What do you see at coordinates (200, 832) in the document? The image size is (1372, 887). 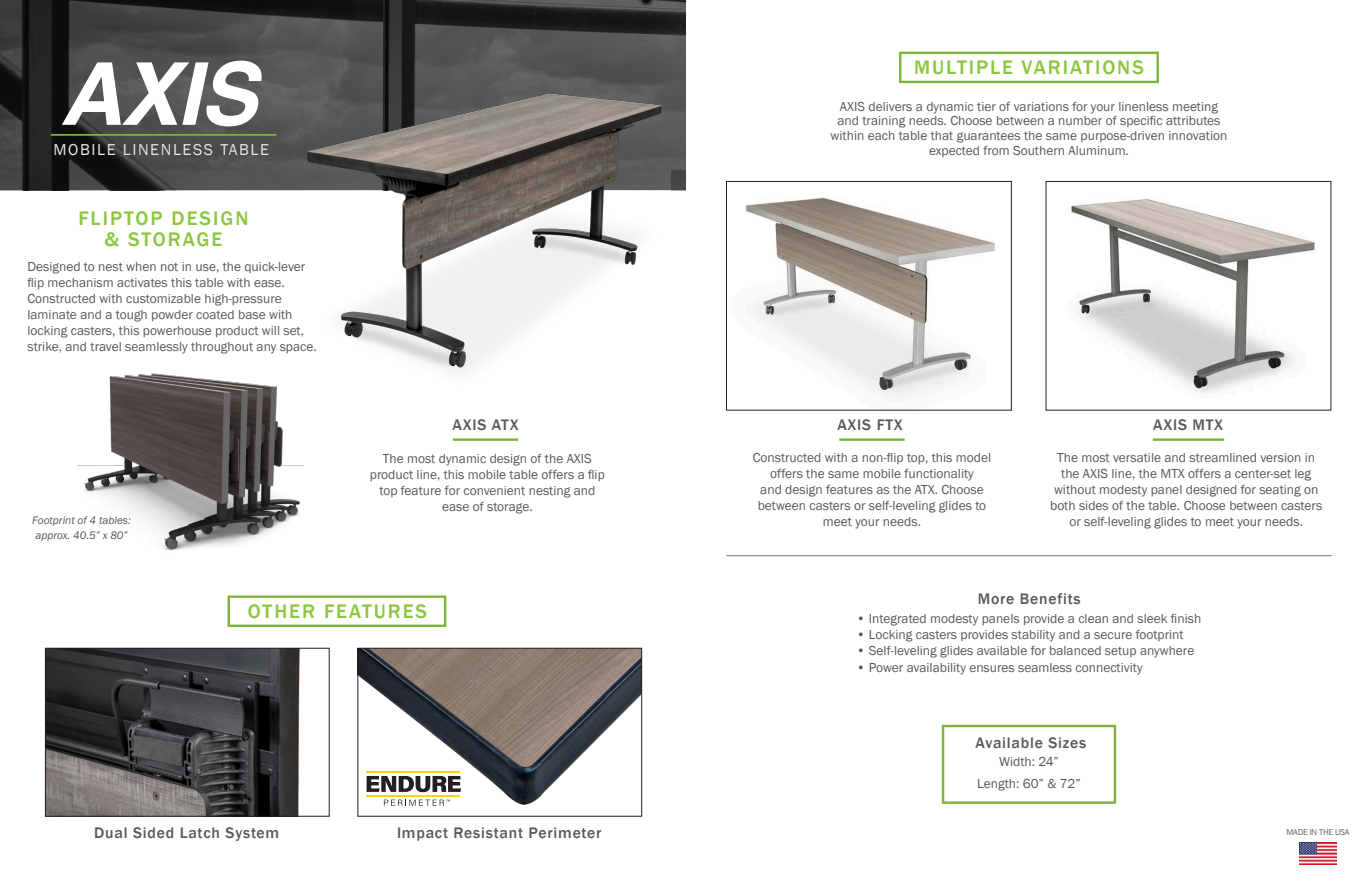 I see `Latch` at bounding box center [200, 832].
